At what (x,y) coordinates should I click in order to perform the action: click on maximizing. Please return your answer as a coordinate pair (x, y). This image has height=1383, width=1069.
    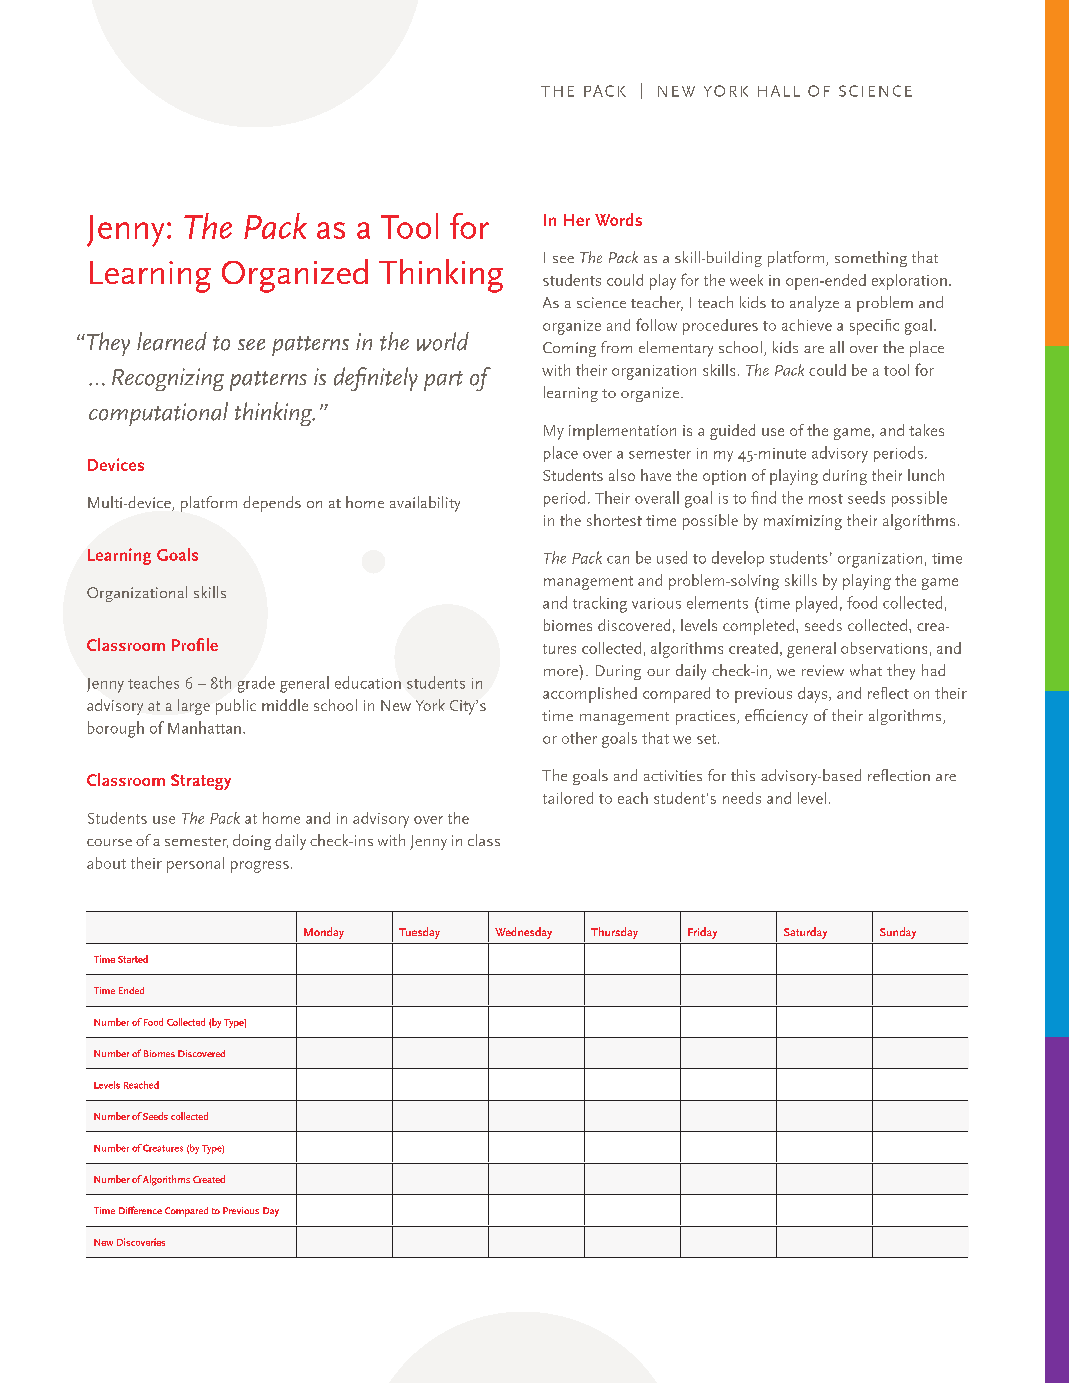
    Looking at the image, I should click on (803, 522).
